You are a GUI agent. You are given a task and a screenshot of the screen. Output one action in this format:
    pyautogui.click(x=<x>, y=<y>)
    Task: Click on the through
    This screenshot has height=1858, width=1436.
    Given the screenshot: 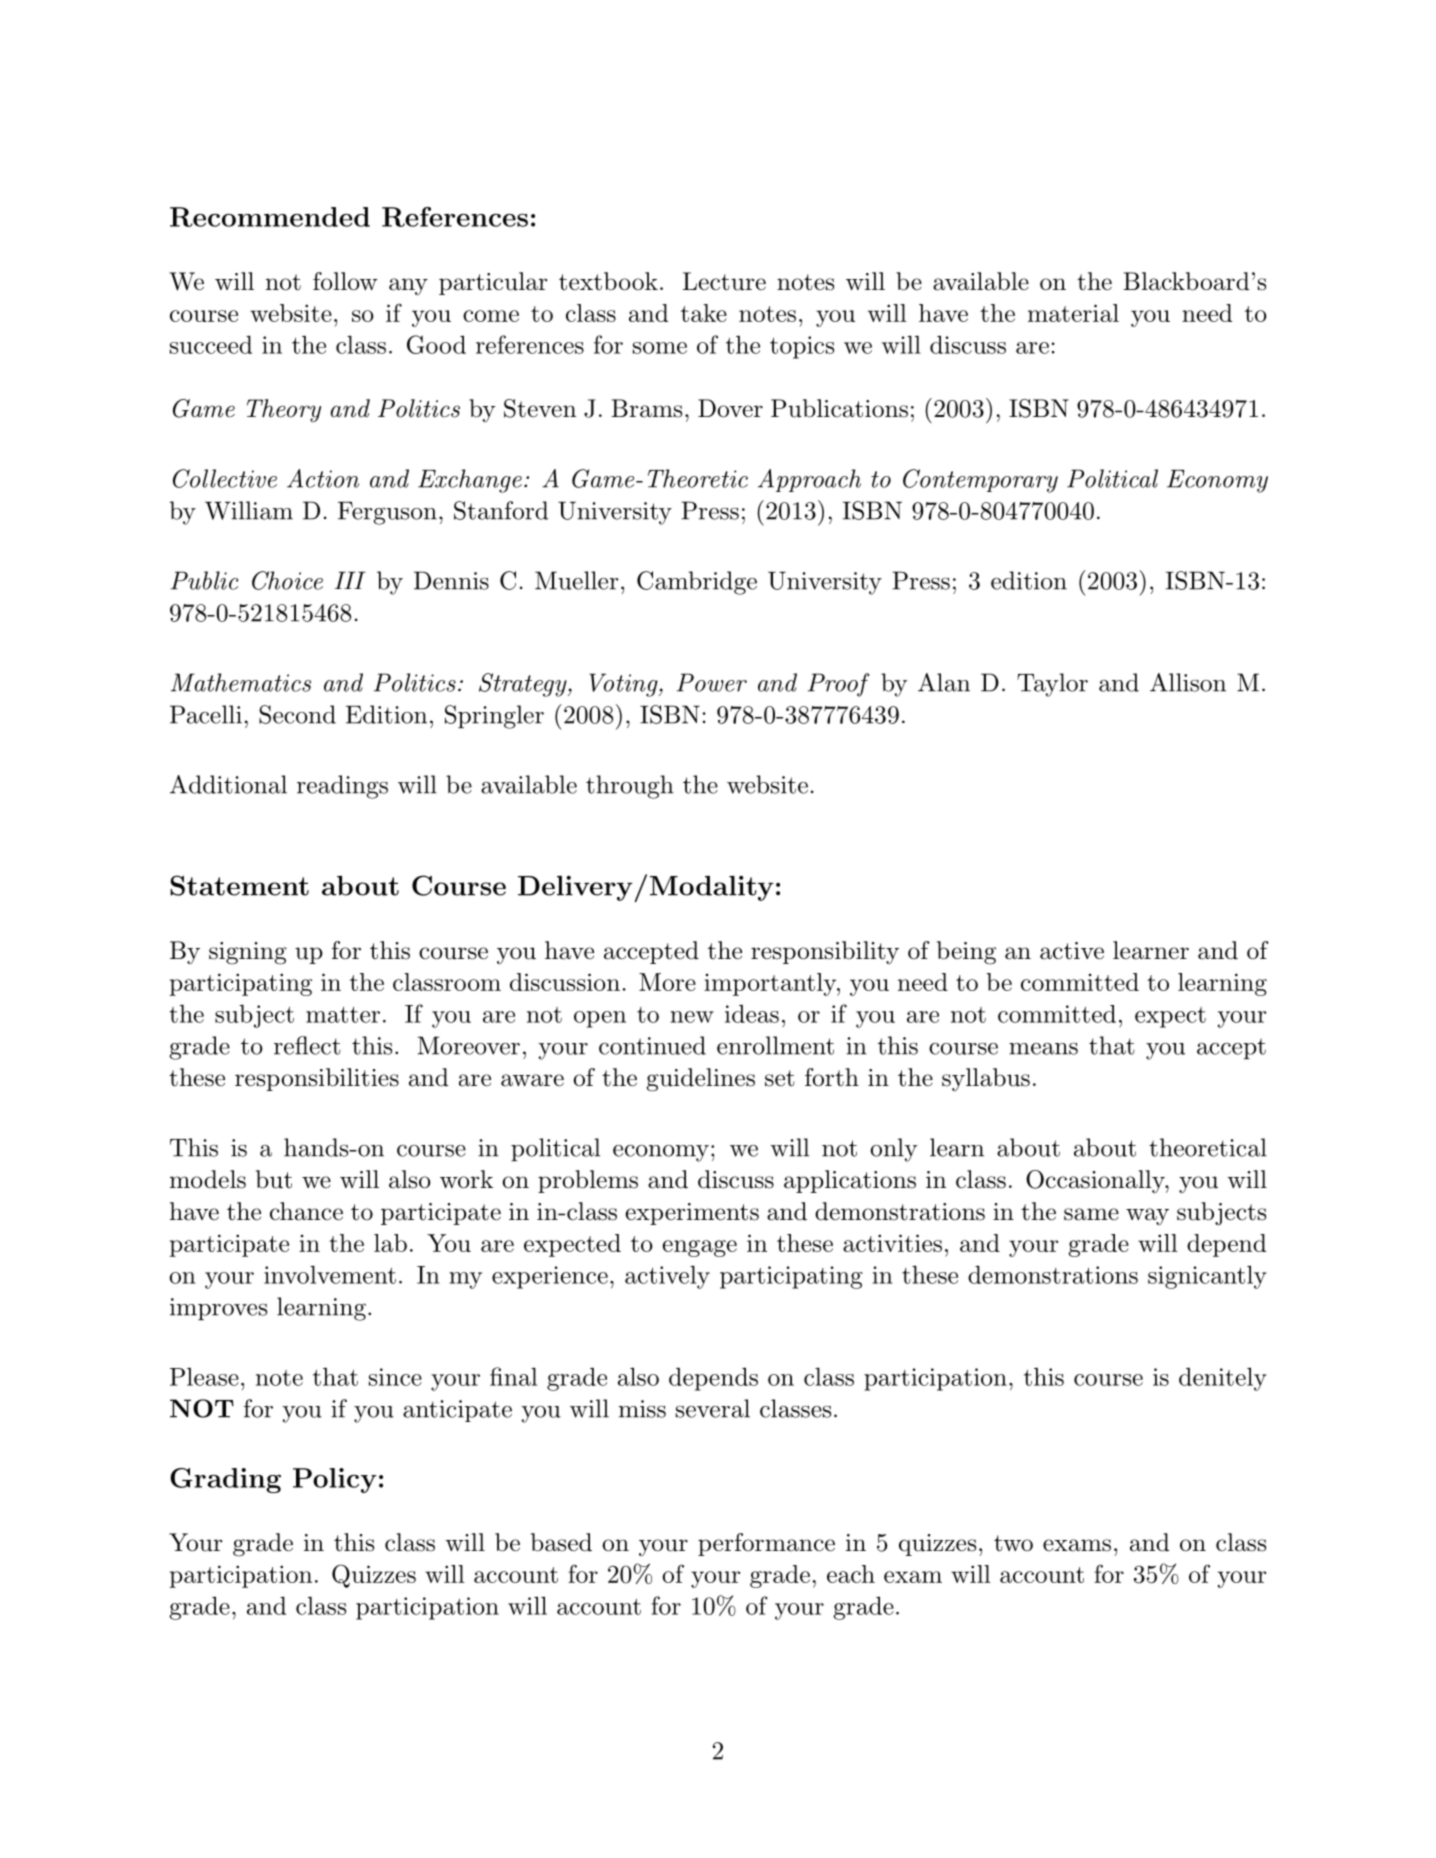 What is the action you would take?
    pyautogui.click(x=630, y=787)
